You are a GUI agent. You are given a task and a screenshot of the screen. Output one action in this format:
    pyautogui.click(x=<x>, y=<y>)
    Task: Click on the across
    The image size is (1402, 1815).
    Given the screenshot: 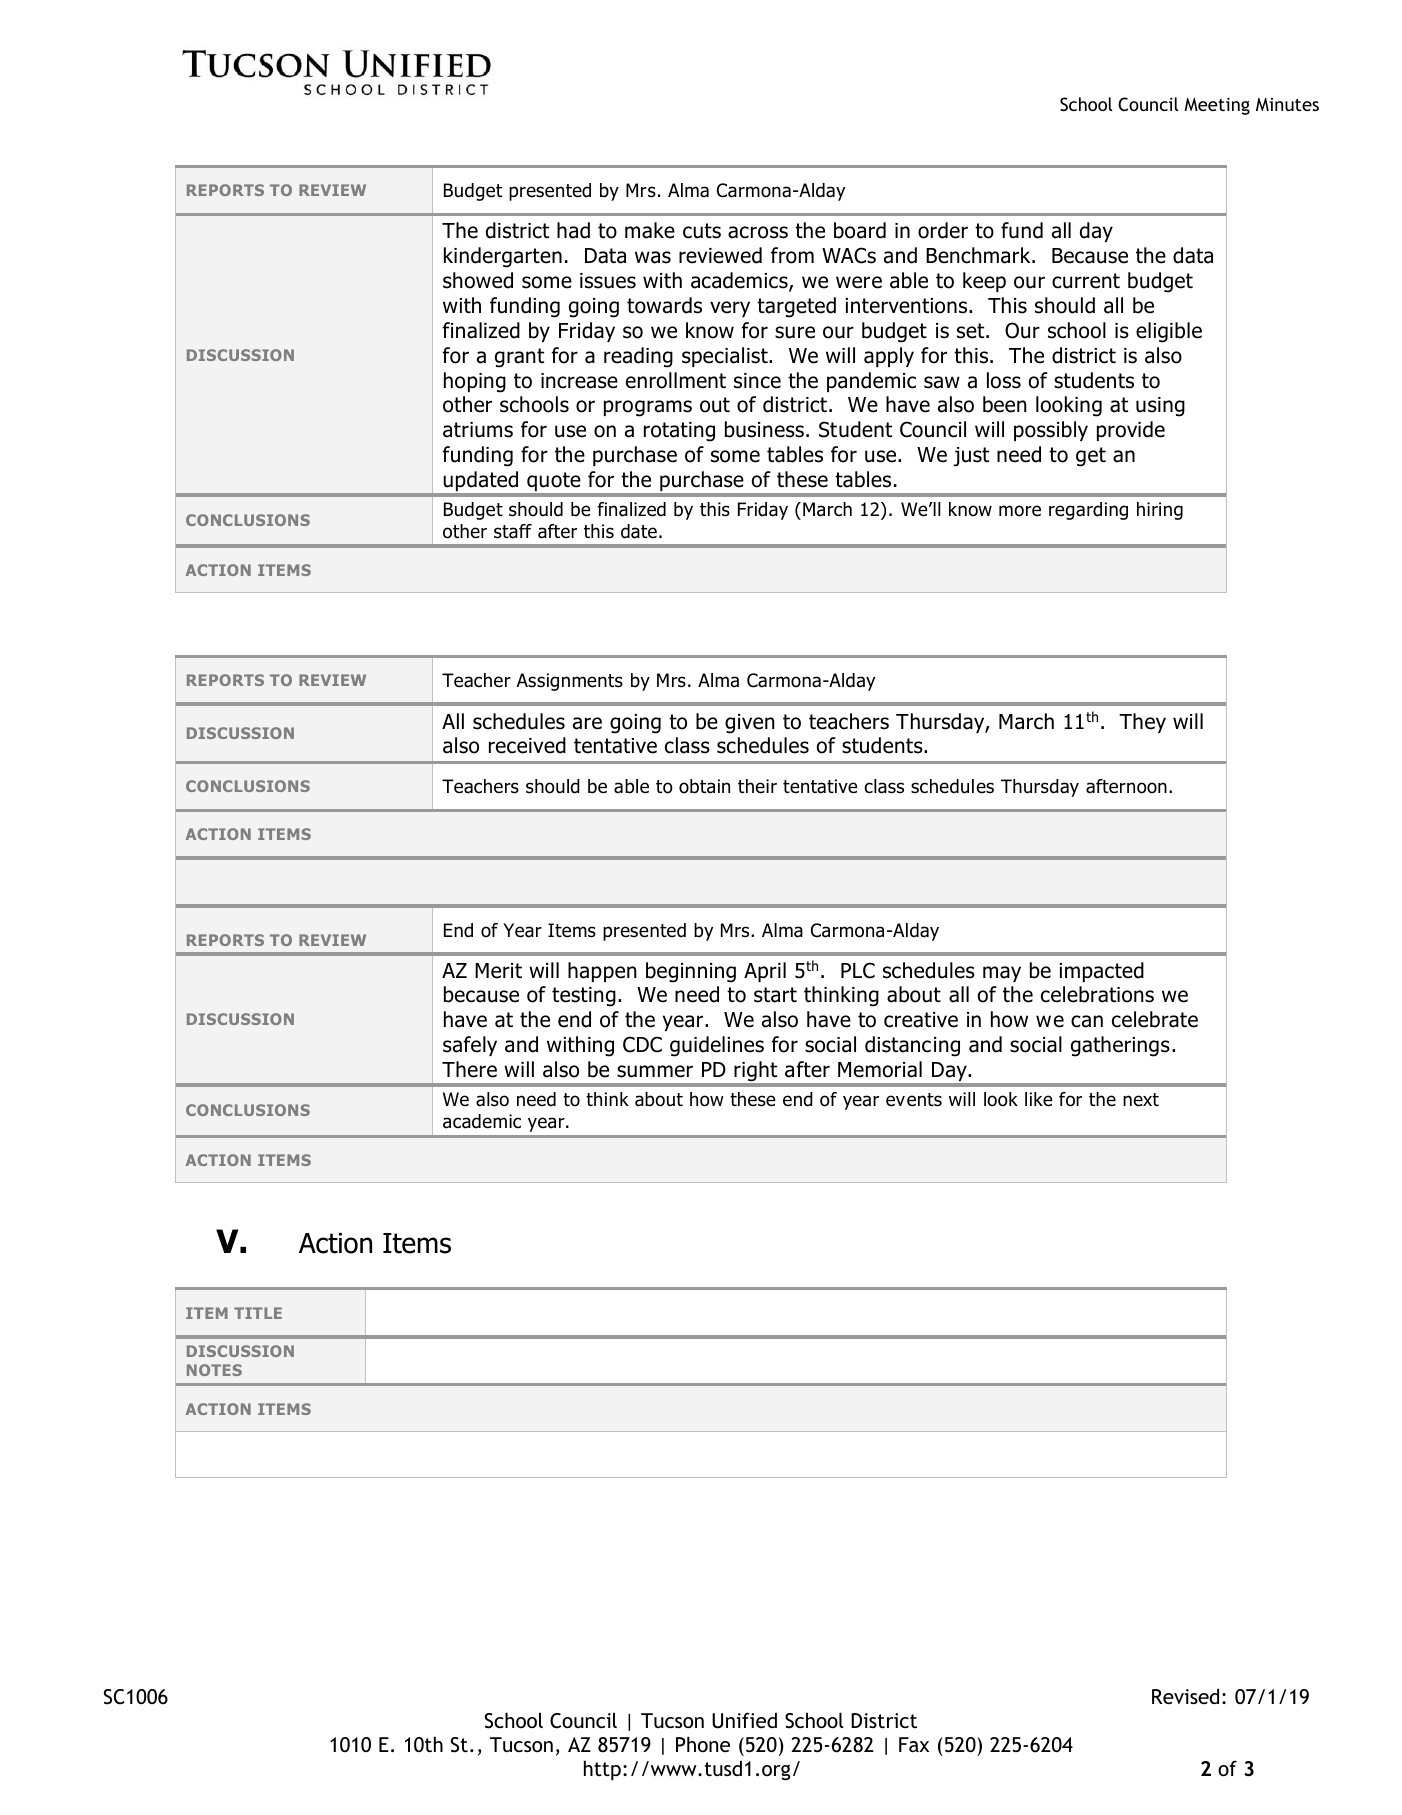 What is the action you would take?
    pyautogui.click(x=758, y=232)
